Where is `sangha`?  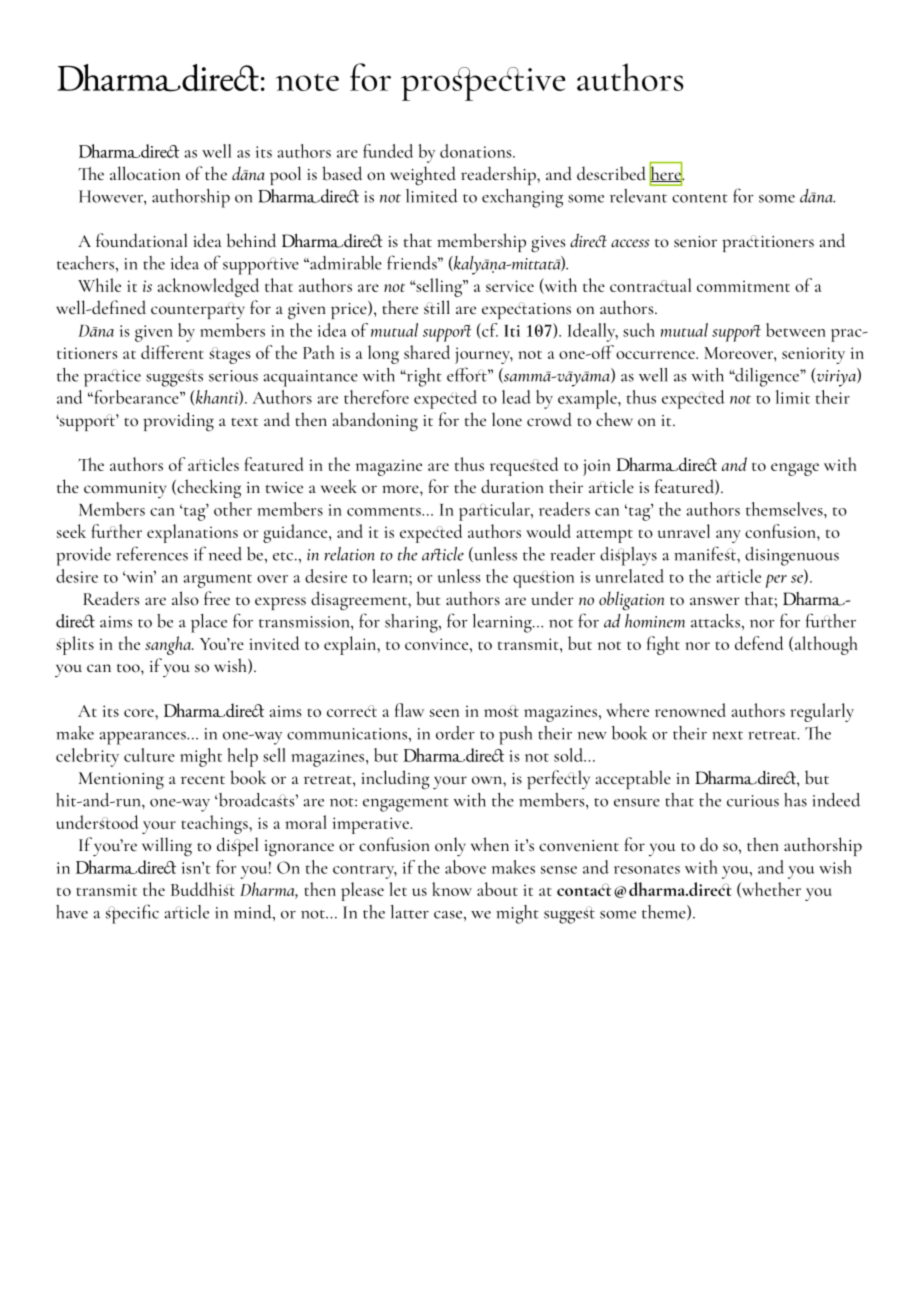 sangha is located at coordinates (169, 645).
